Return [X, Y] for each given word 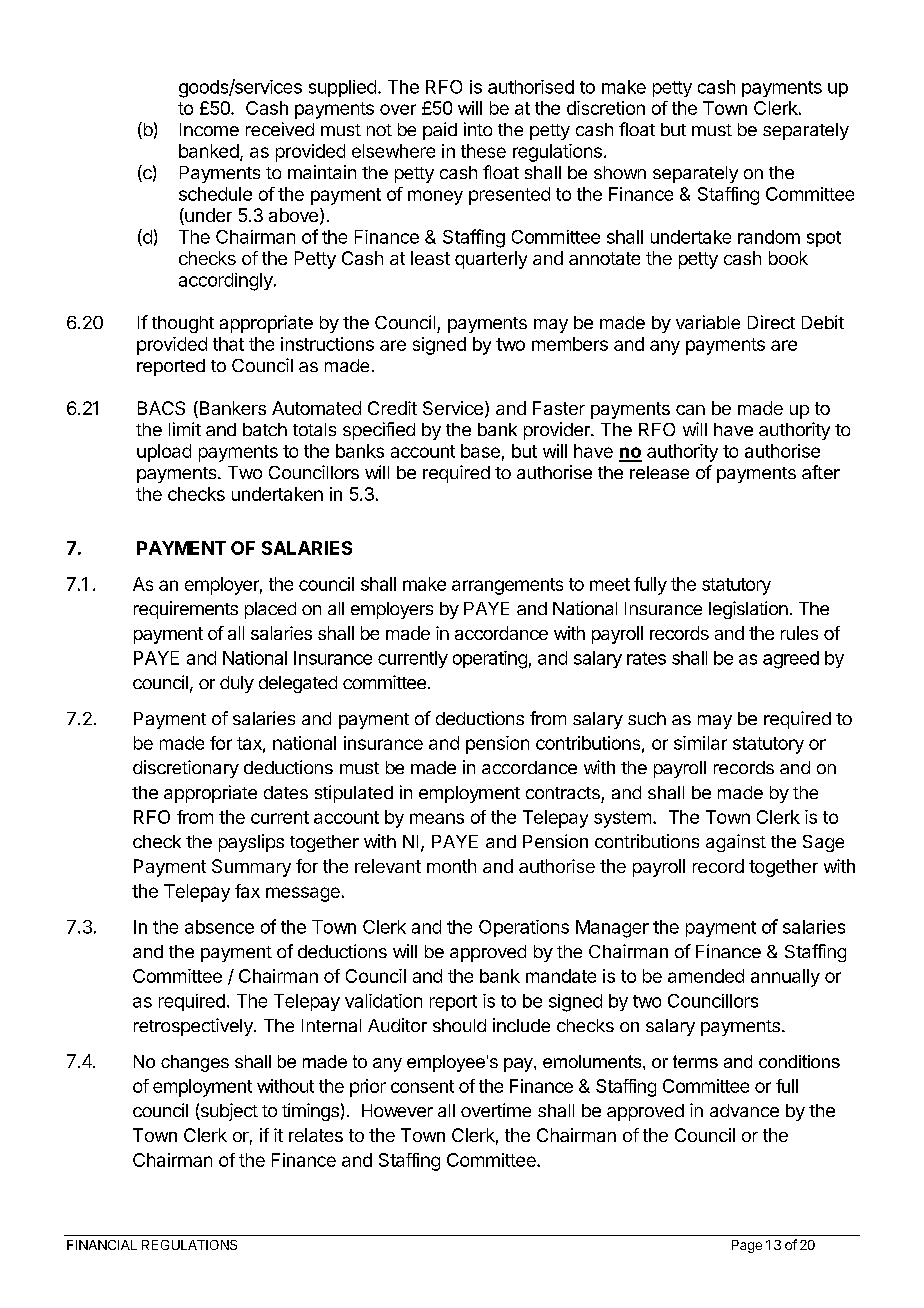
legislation [748, 610]
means [437, 818]
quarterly [491, 260]
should [459, 1025]
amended [706, 976]
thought [183, 324]
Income [209, 129]
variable [708, 322]
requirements [186, 610]
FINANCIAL [102, 1245]
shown [620, 172]
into [478, 129]
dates [286, 792]
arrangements [507, 586]
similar [700, 743]
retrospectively [194, 1027]
